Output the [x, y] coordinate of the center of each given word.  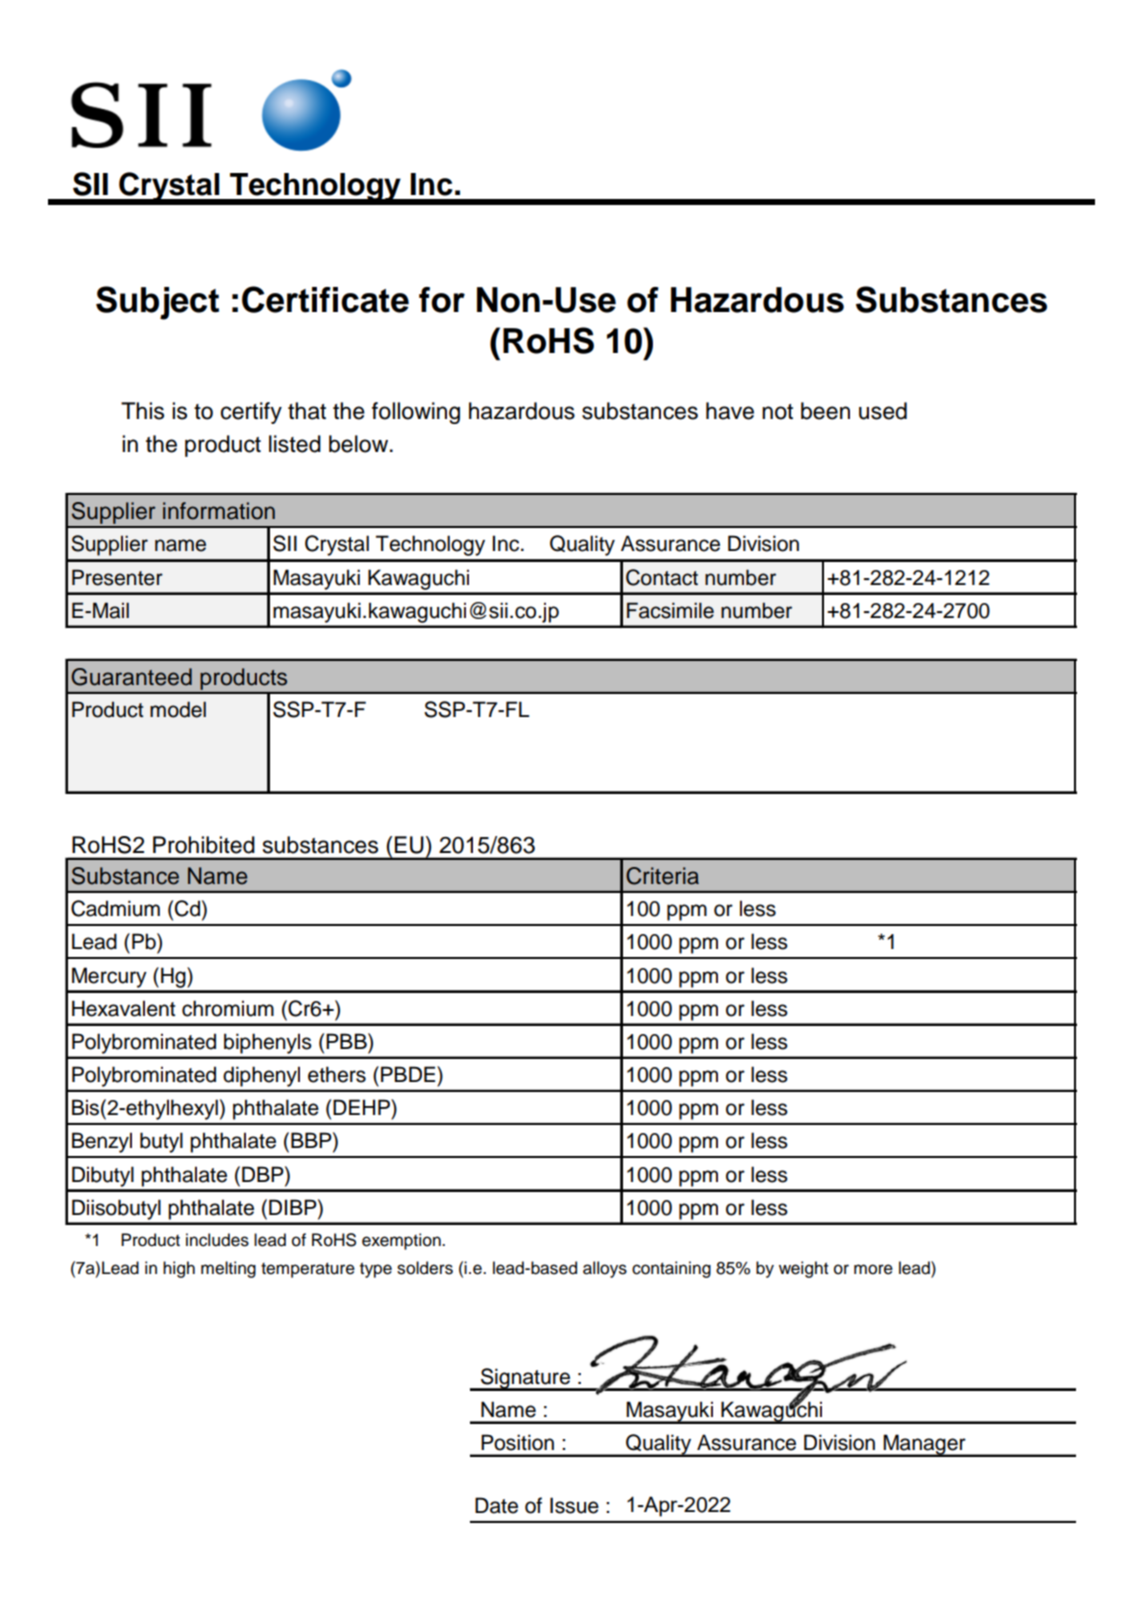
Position [517, 1442]
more [873, 1269]
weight [803, 1269]
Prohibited [204, 845]
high [179, 1269]
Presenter [117, 577]
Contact [662, 577]
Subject [157, 303]
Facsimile [670, 610]
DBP [264, 1174]
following [416, 413]
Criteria [662, 876]
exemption [402, 1241]
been [825, 411]
